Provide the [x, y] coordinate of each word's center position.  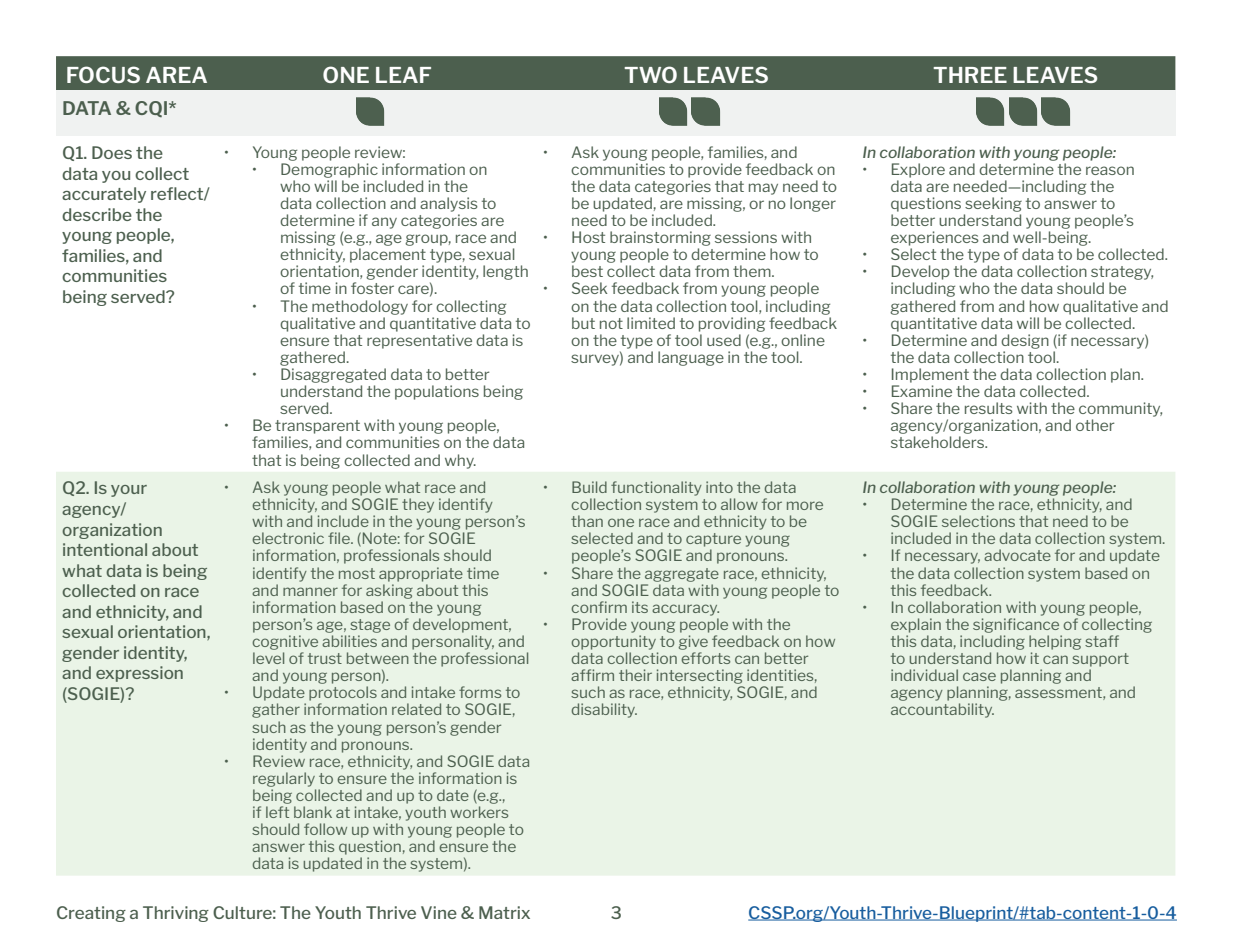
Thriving [176, 914]
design [1025, 341]
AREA [176, 75]
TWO [650, 74]
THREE [970, 75]
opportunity [613, 642]
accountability [942, 710]
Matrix [504, 912]
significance [1016, 625]
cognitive [285, 642]
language [691, 358]
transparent [317, 427]
